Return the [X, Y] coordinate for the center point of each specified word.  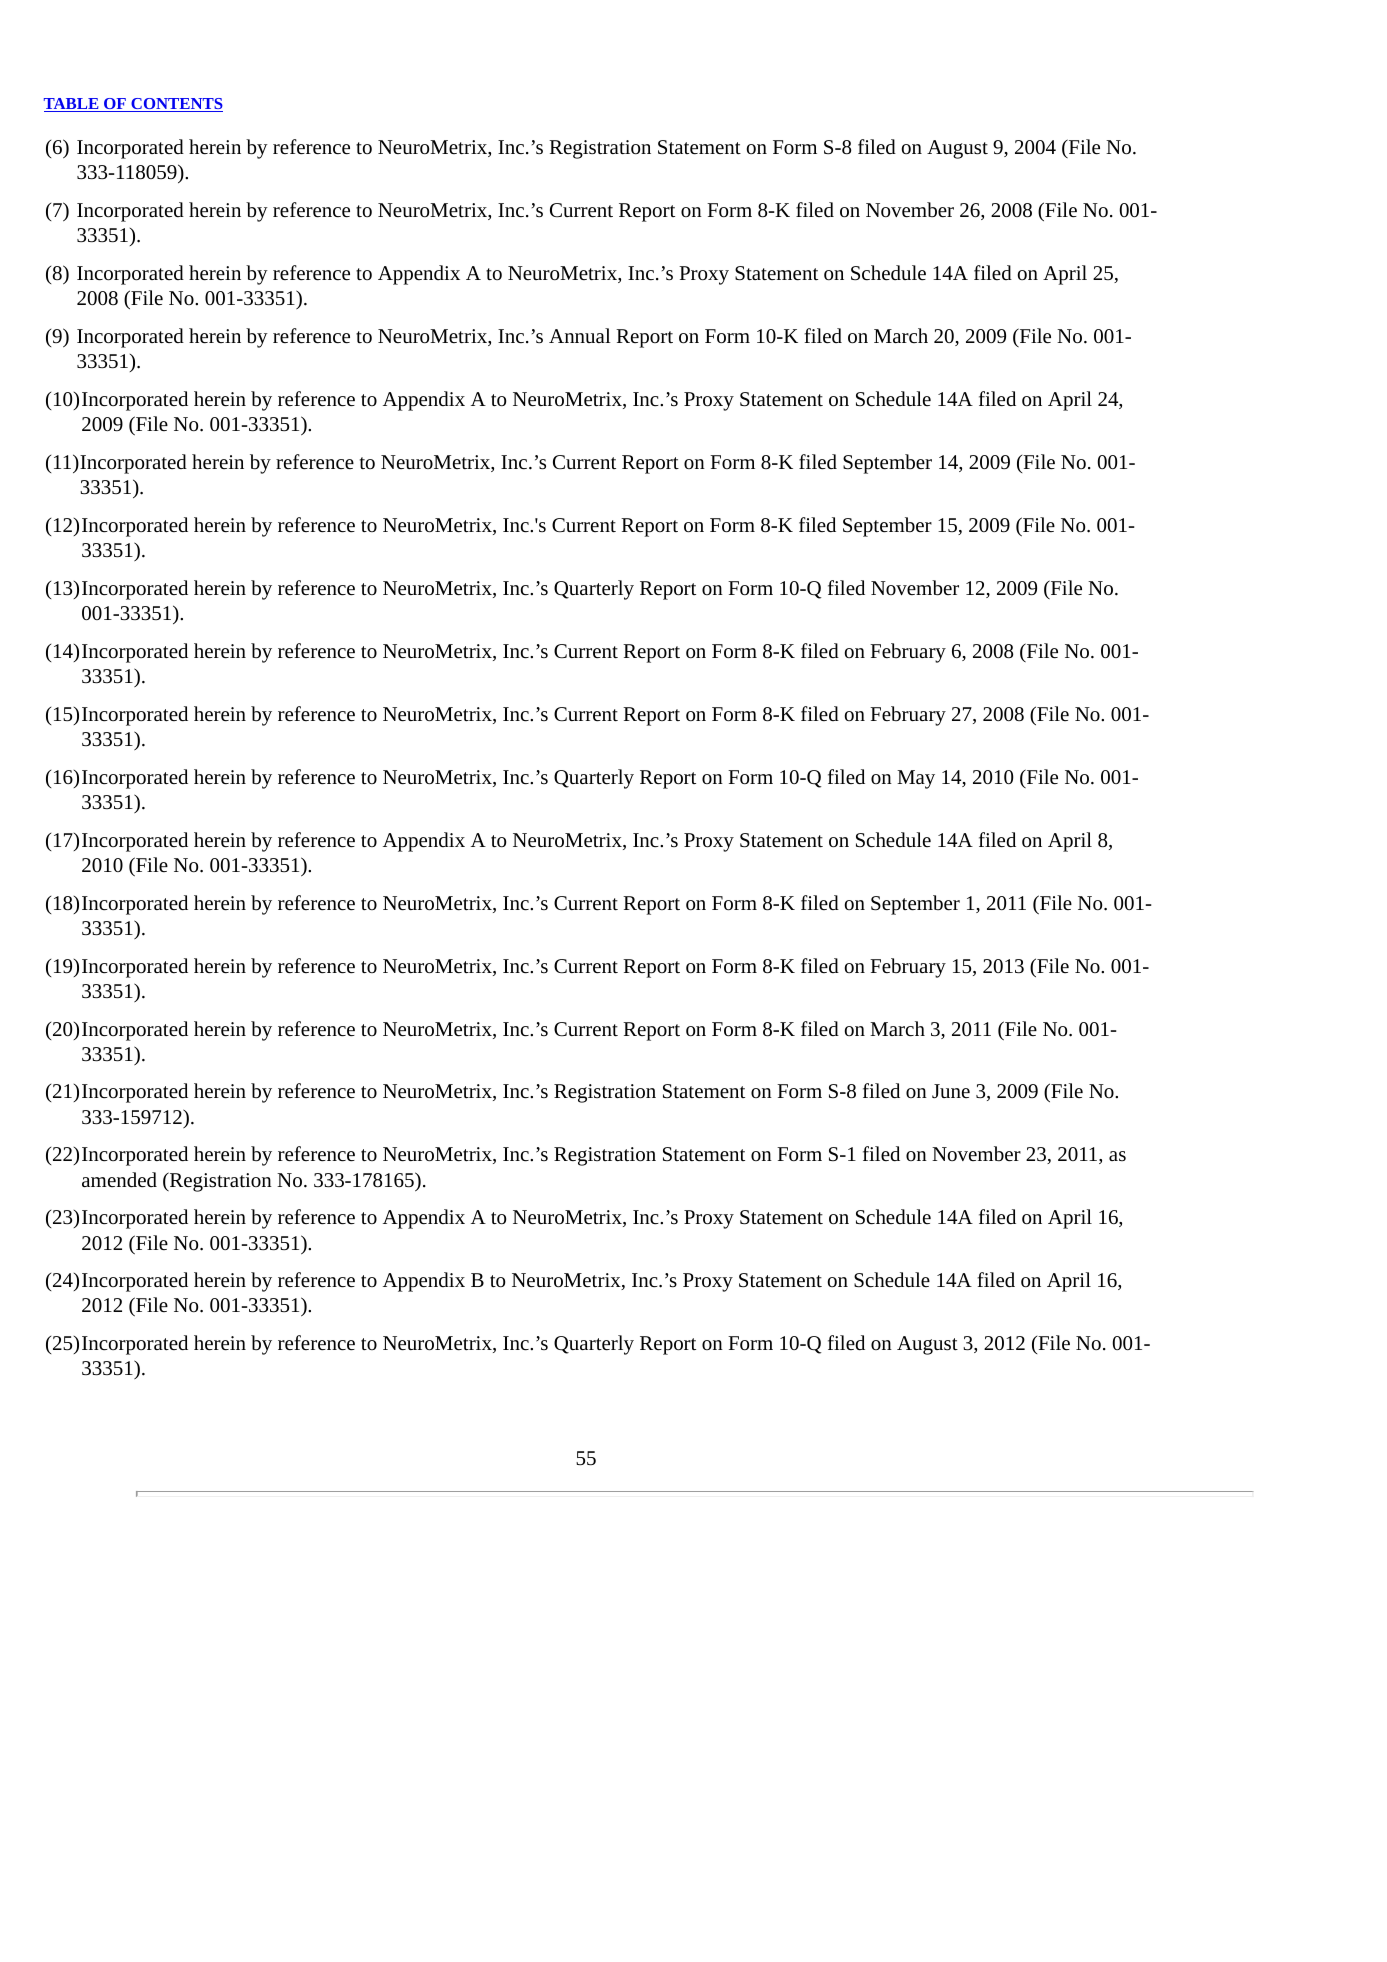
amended [119, 1179]
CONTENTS [176, 105]
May [916, 779]
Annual [580, 335]
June [951, 1091]
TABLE [72, 105]
